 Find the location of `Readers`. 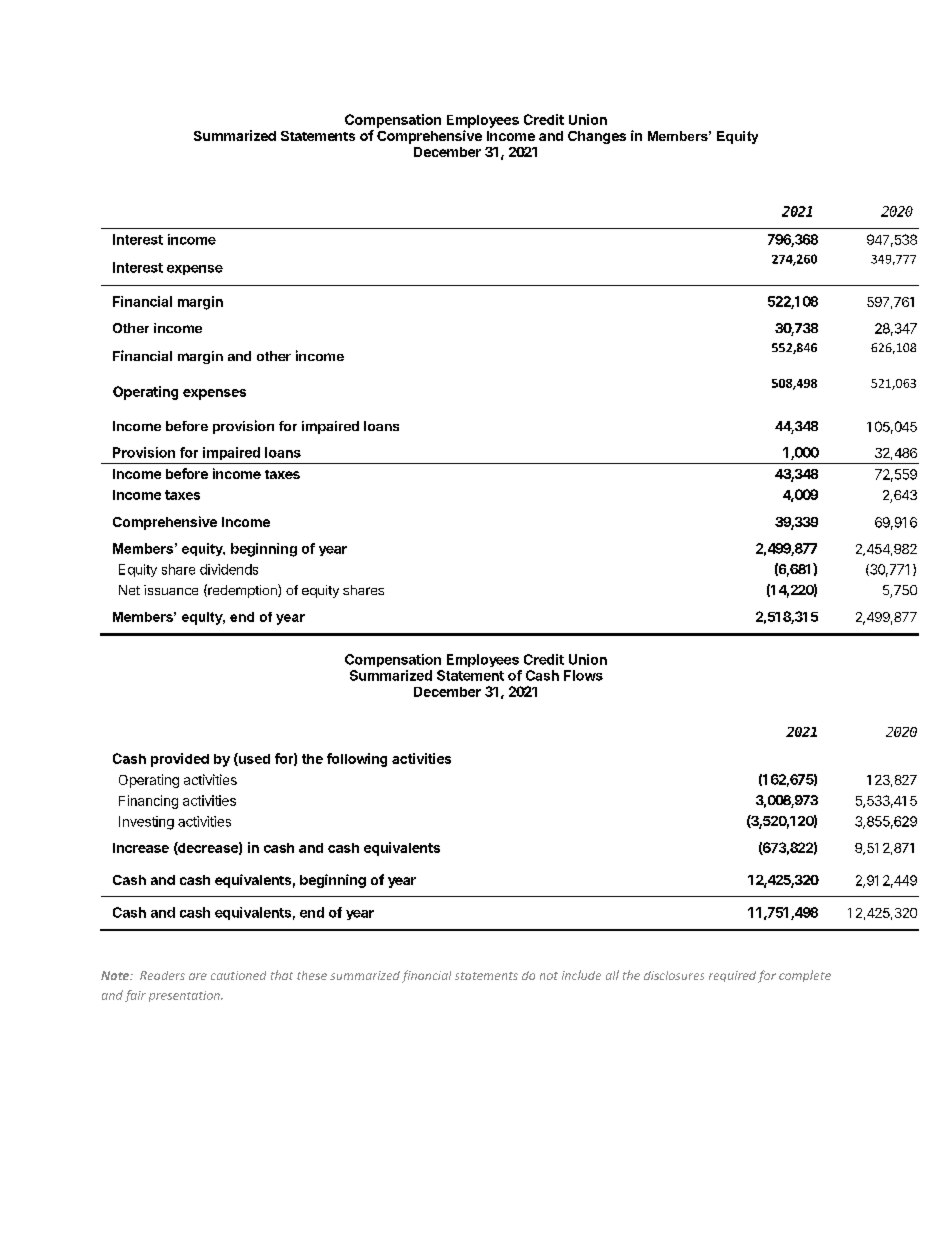

Readers is located at coordinates (162, 975).
